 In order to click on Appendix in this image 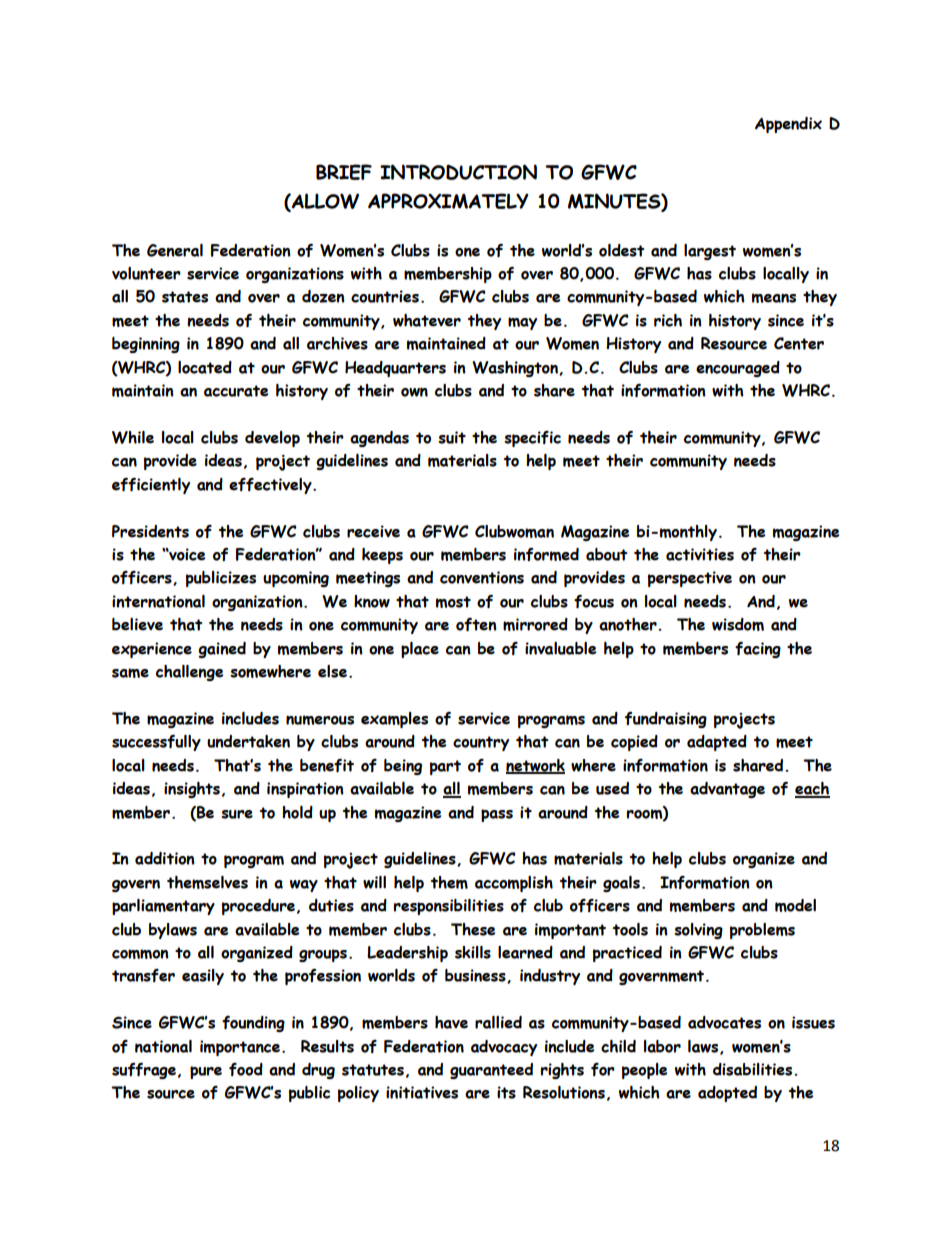, I will do `click(788, 125)`.
